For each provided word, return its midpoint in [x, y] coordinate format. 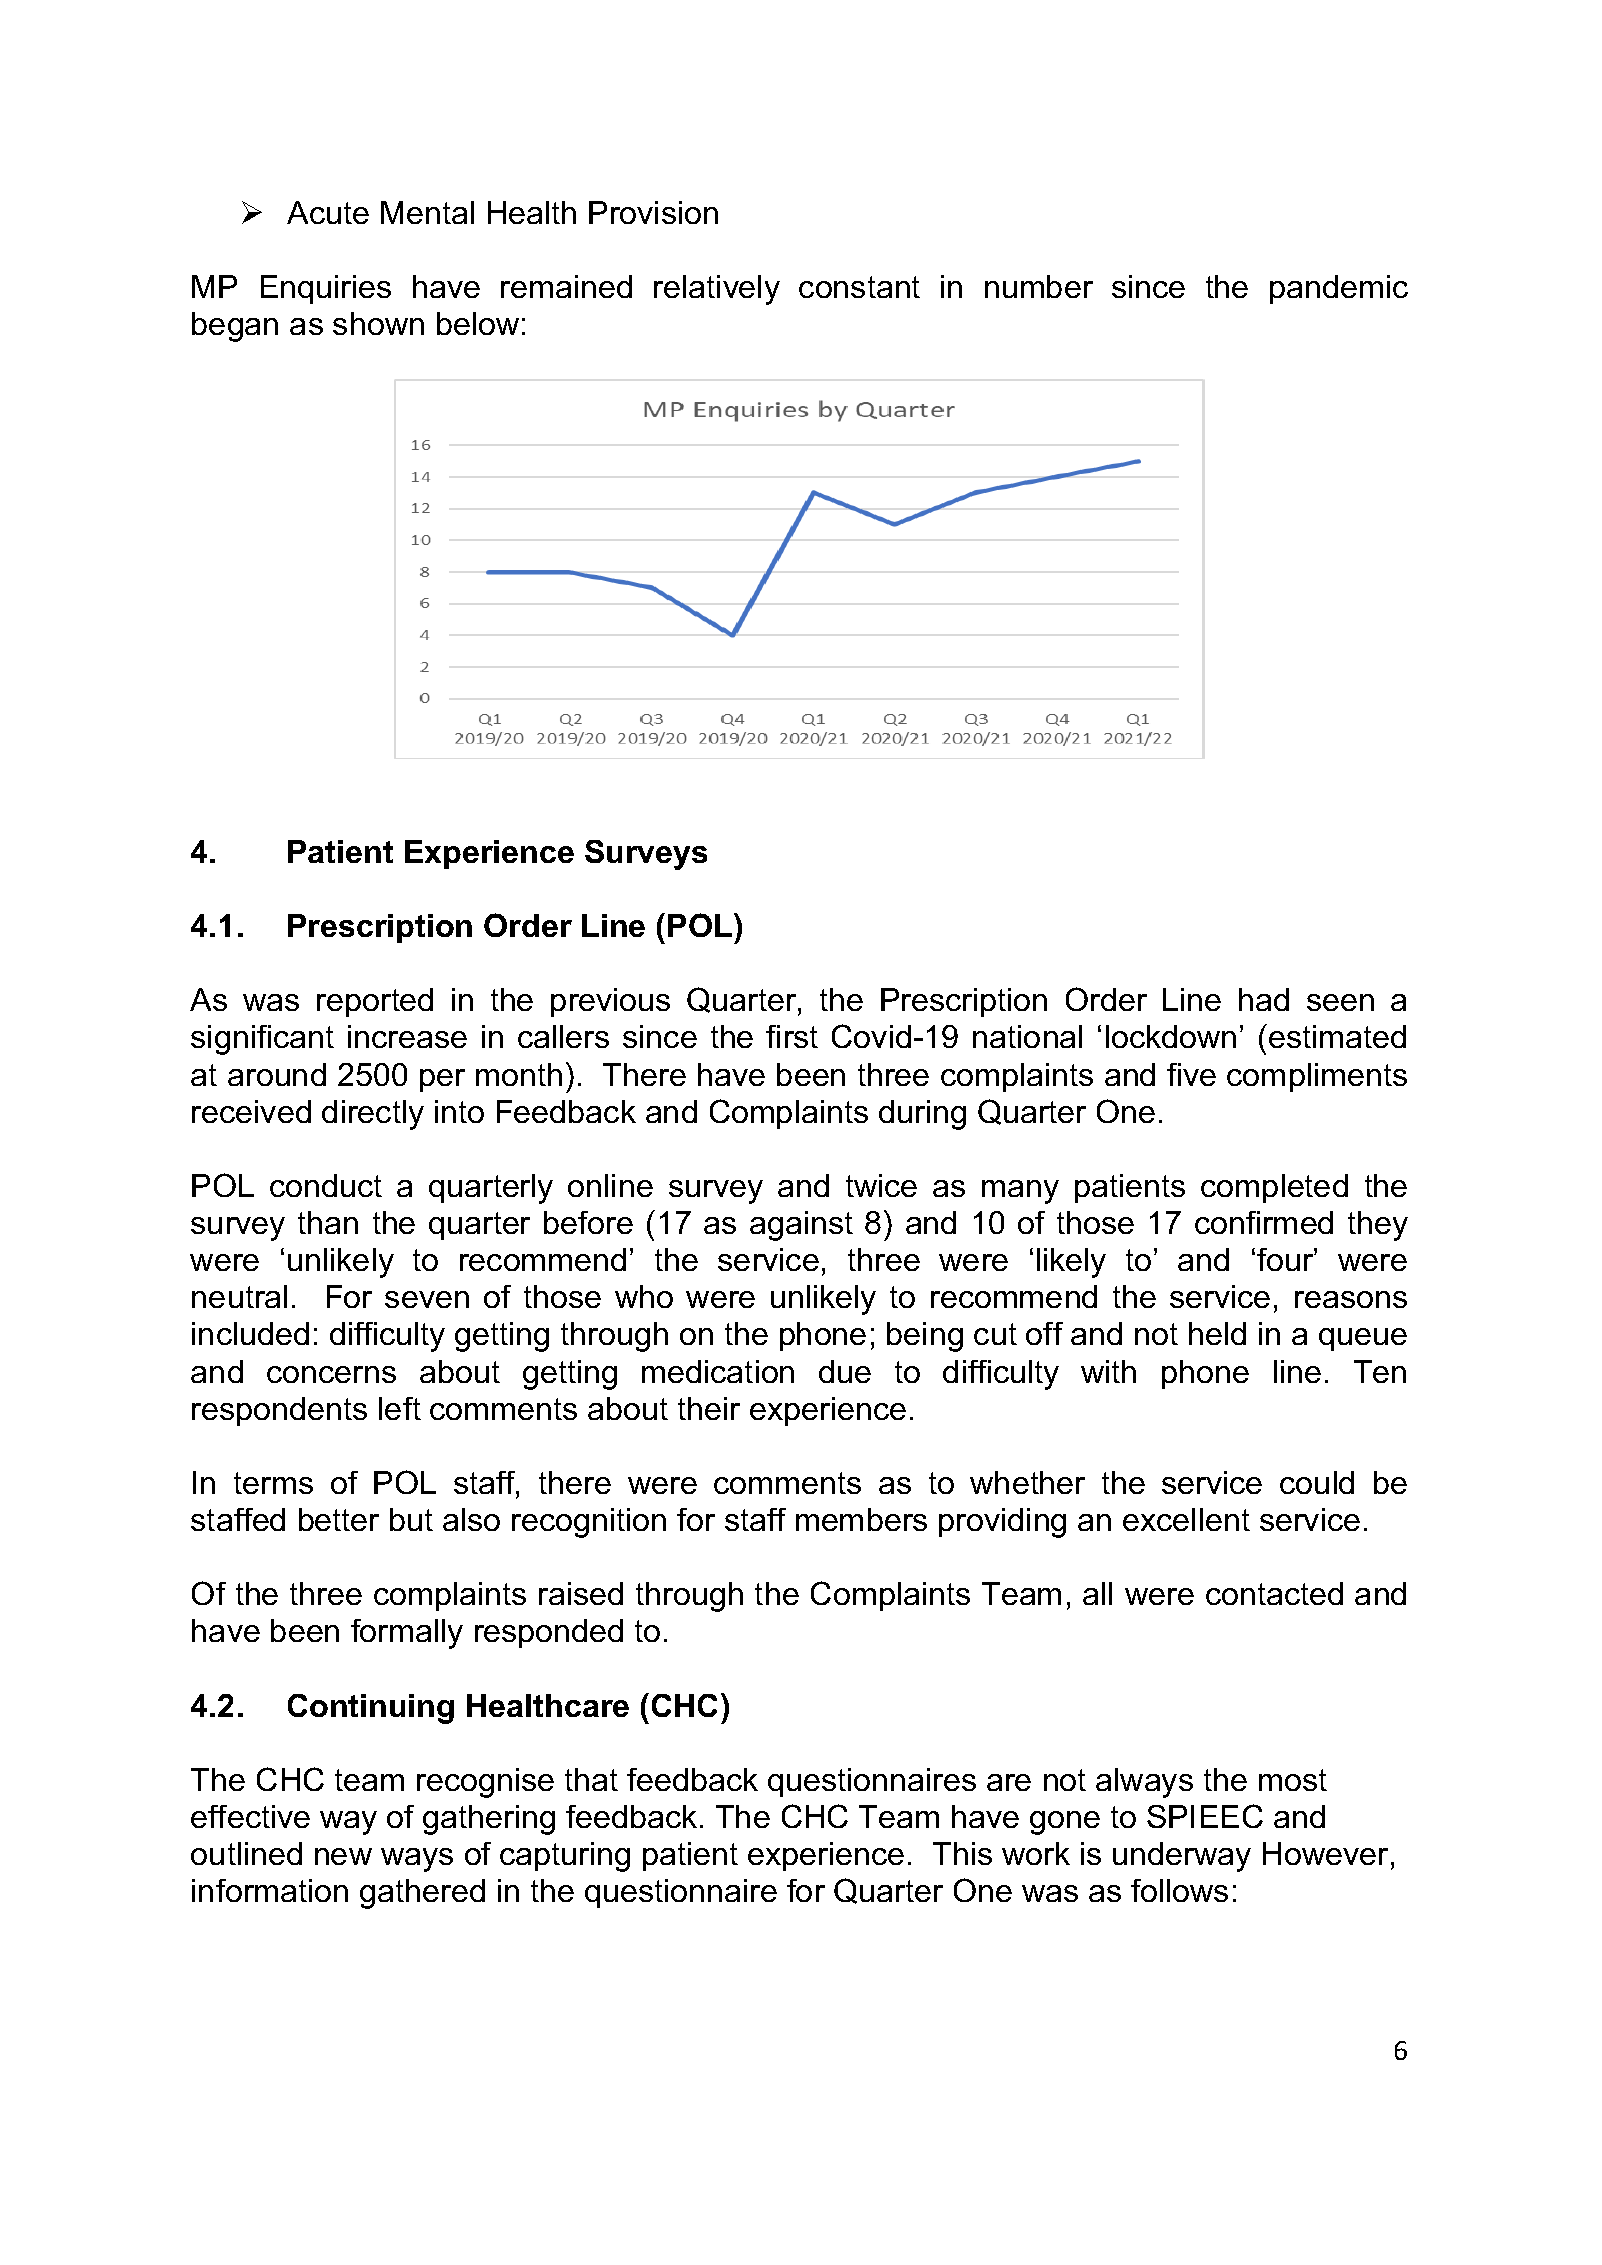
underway [1182, 1857]
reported [375, 1002]
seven [427, 1299]
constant [859, 287]
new [343, 1856]
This [962, 1853]
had [1264, 999]
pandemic [1339, 289]
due [845, 1371]
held [1217, 1333]
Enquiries [326, 289]
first [792, 1036]
